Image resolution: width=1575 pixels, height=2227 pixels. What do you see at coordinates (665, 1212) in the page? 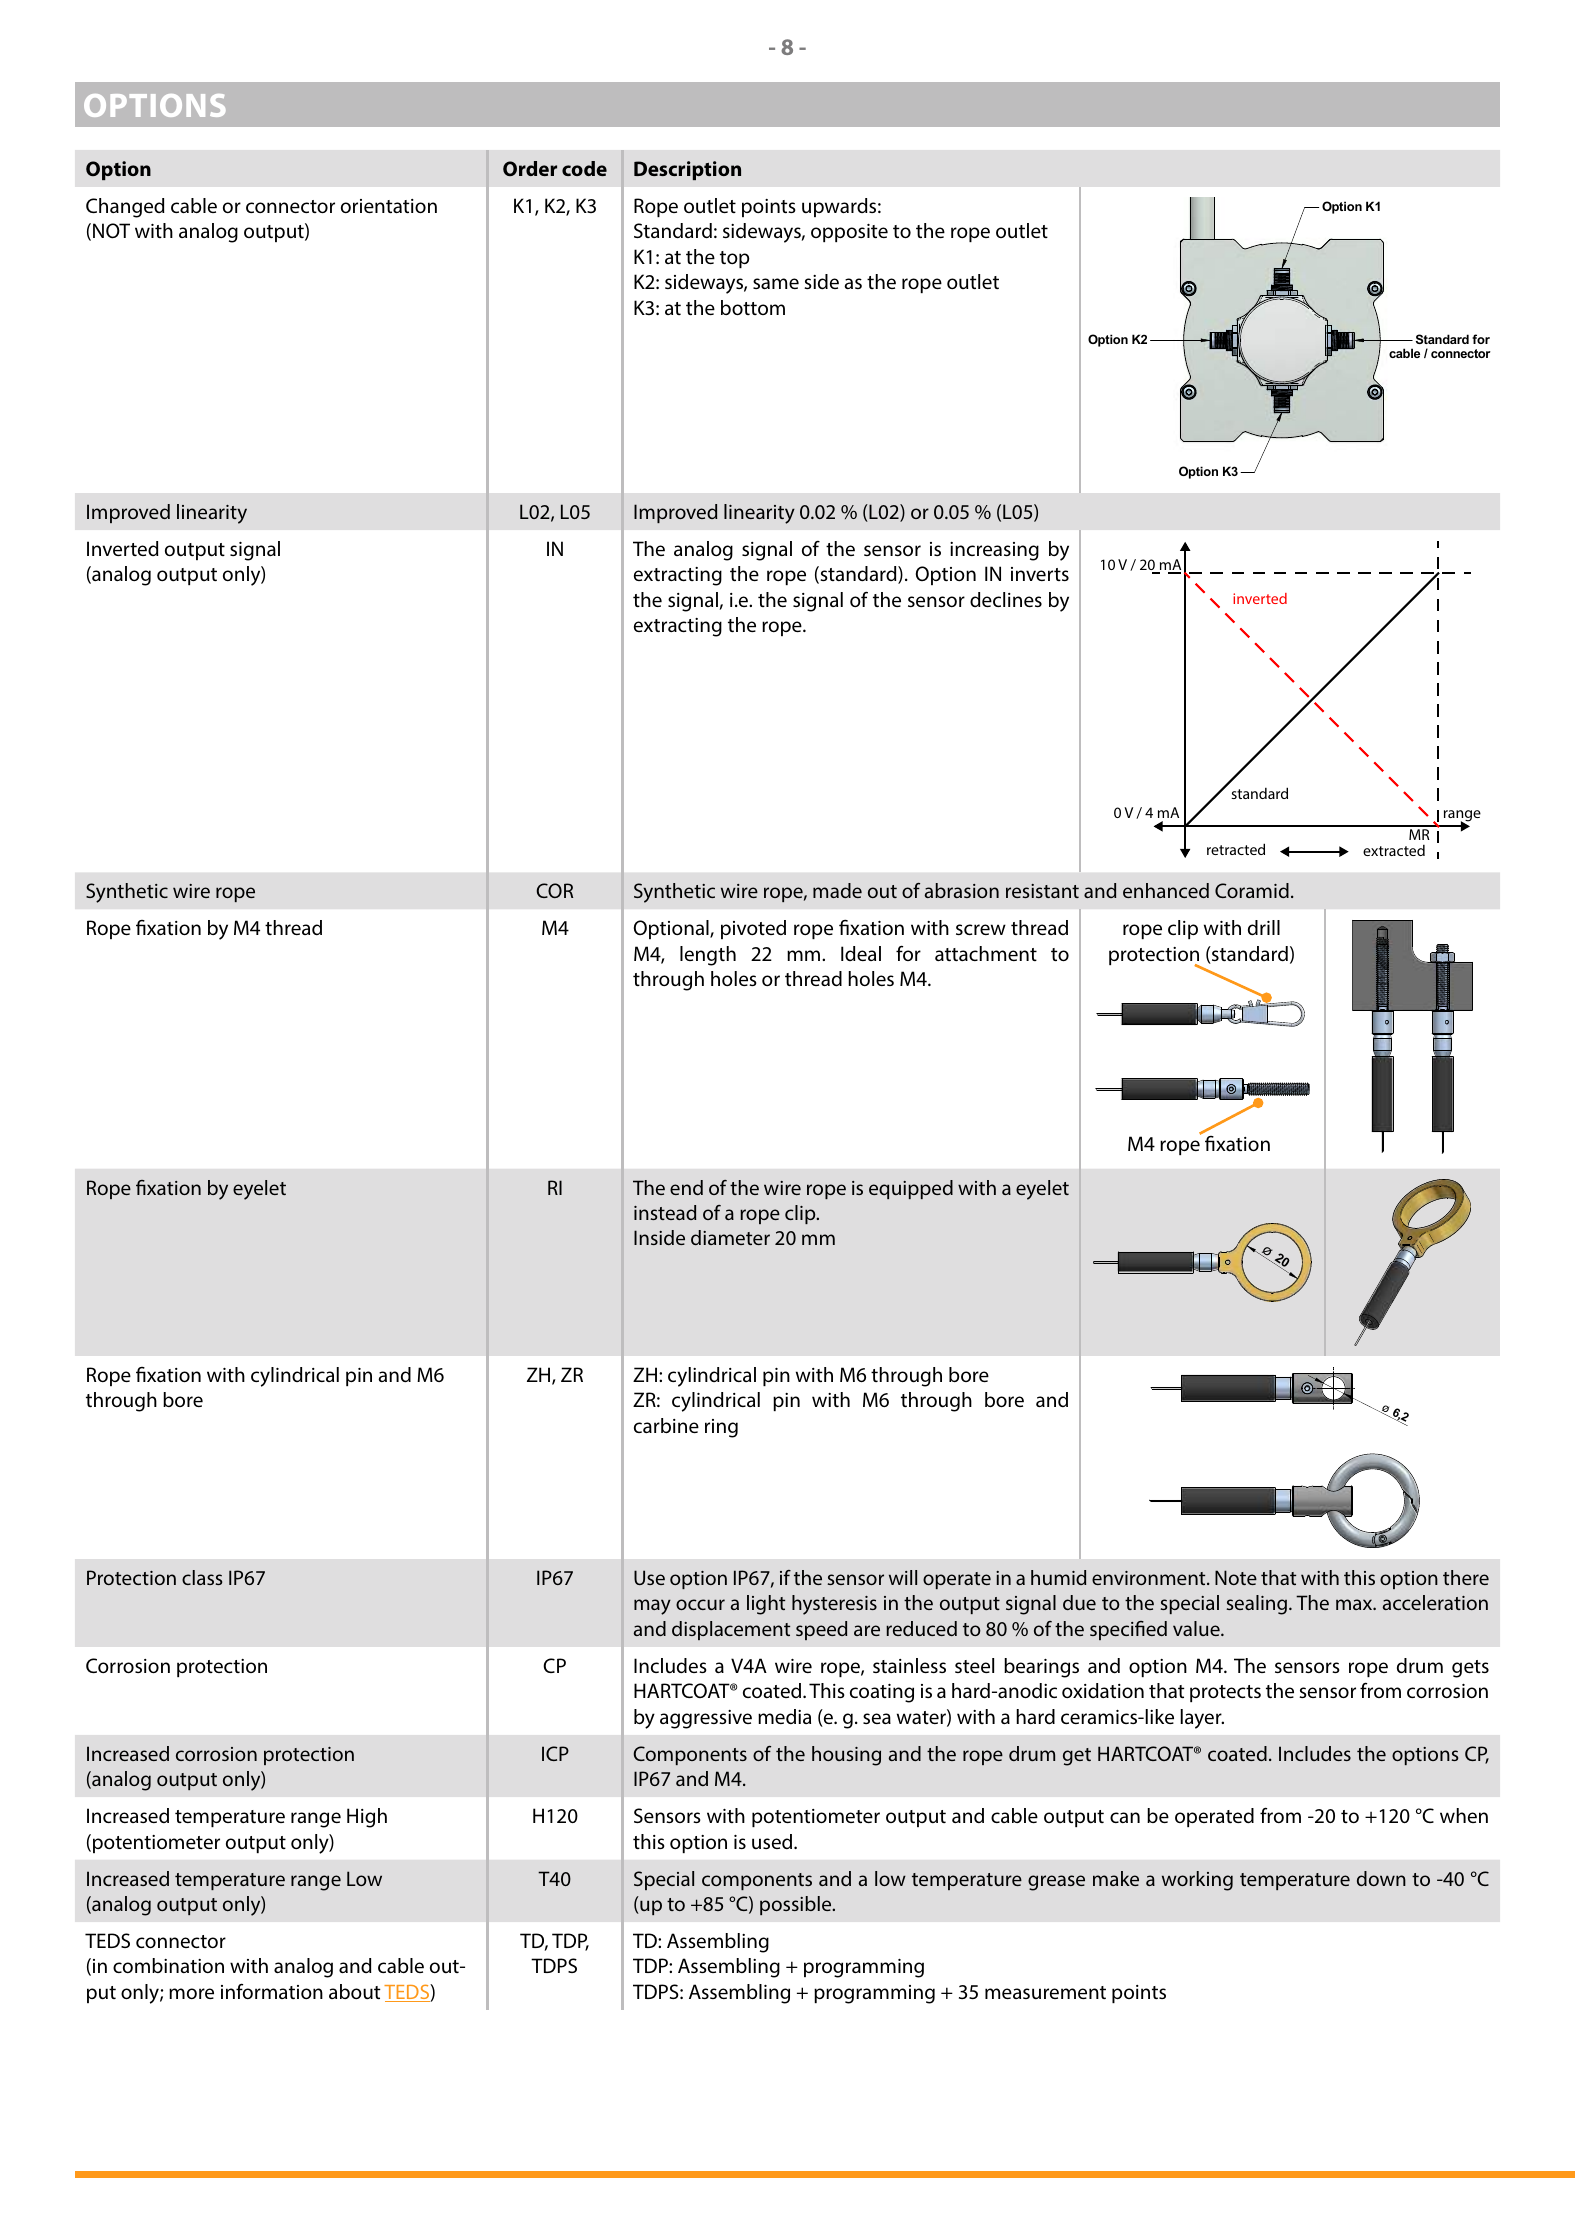
I see `instead` at bounding box center [665, 1212].
